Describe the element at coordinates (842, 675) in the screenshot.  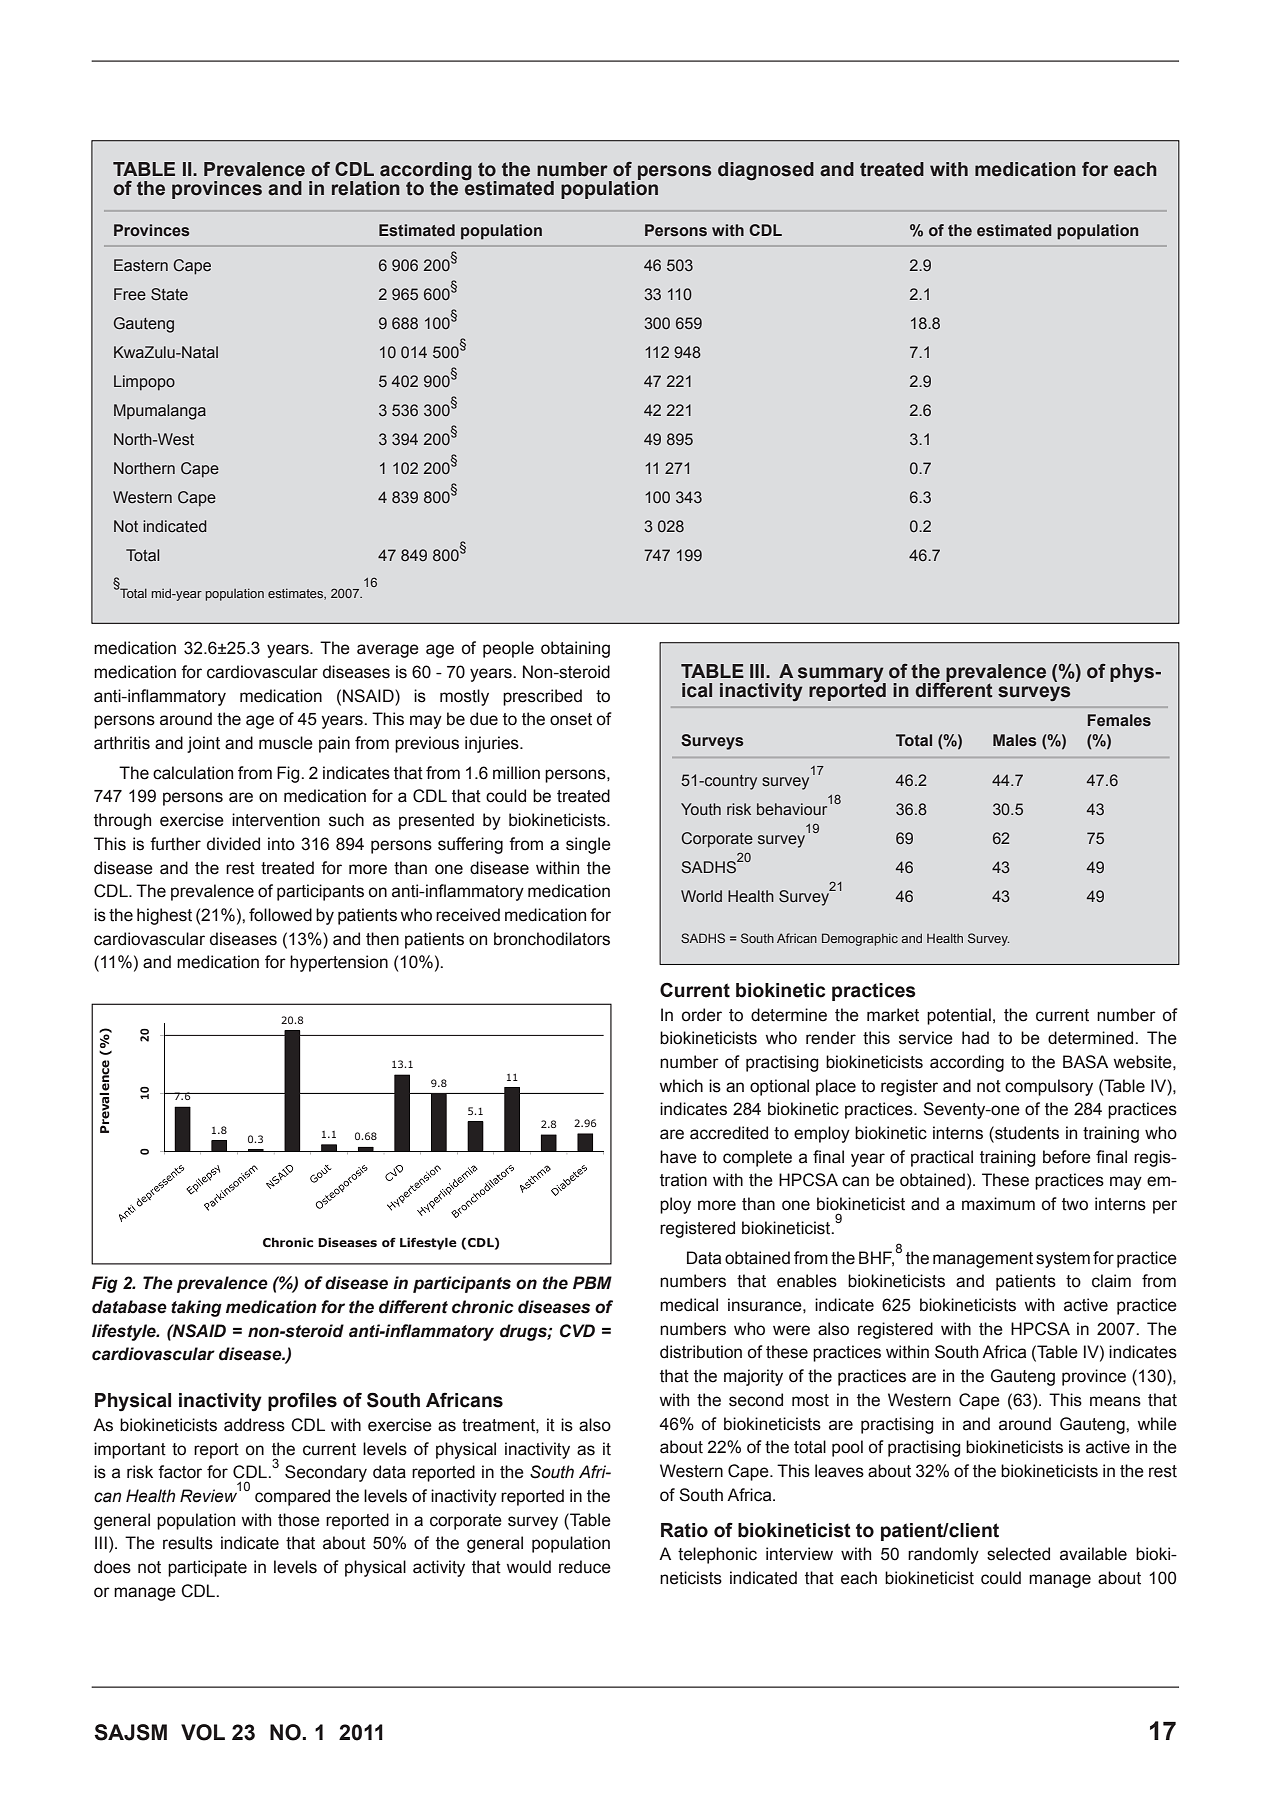
I see `summary` at that location.
